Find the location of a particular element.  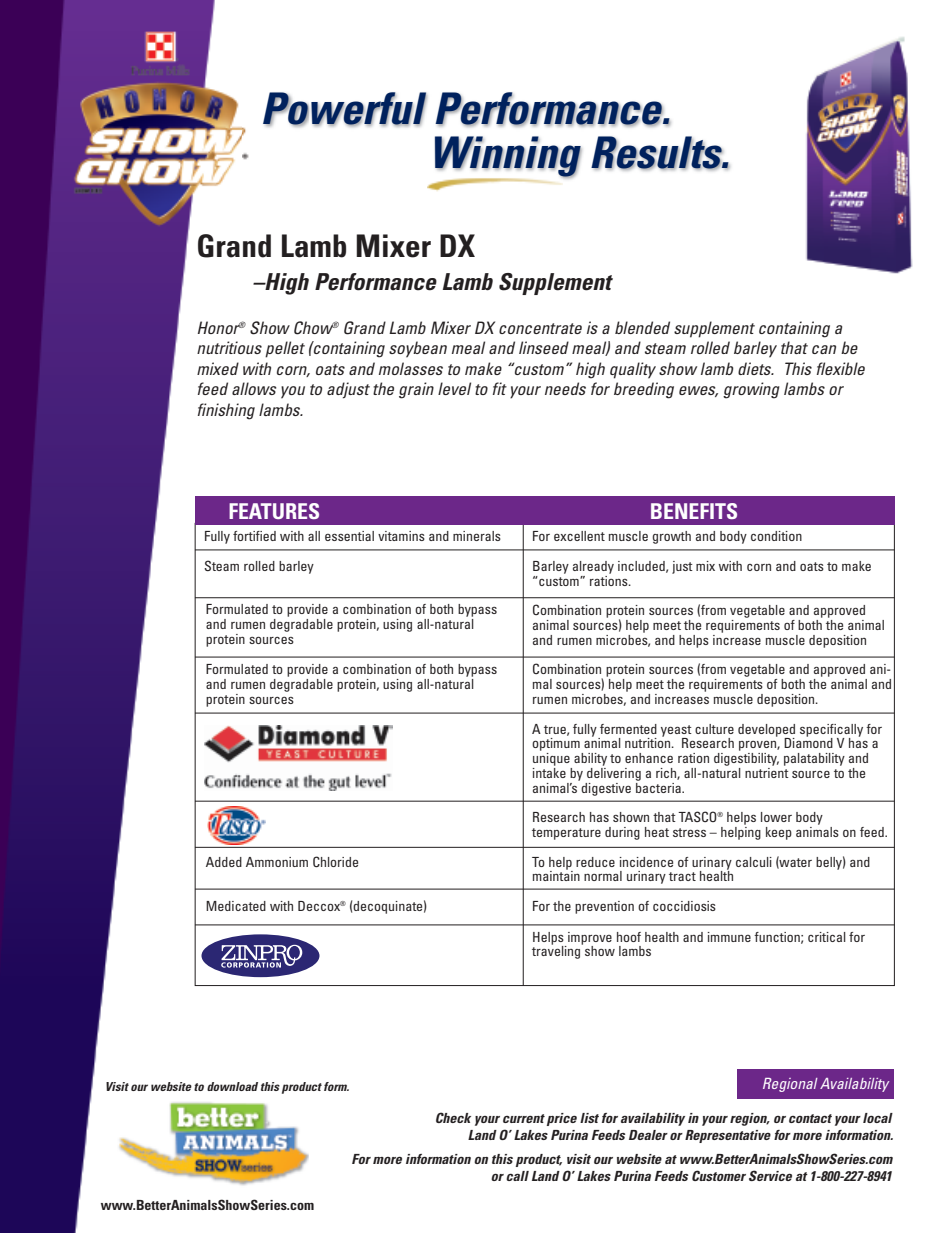

already is located at coordinates (593, 567).
